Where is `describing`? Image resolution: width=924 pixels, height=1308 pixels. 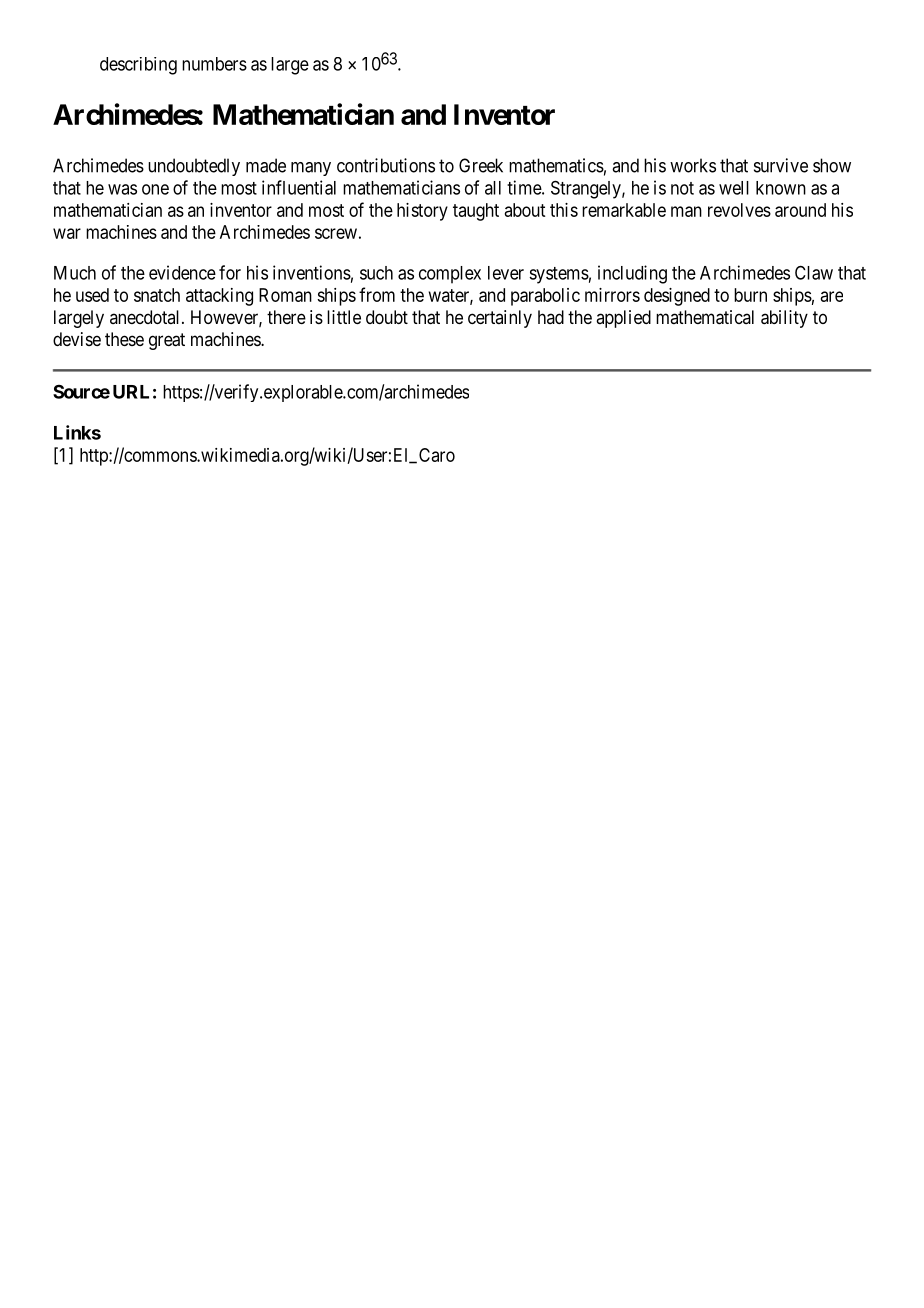
describing is located at coordinates (138, 66).
